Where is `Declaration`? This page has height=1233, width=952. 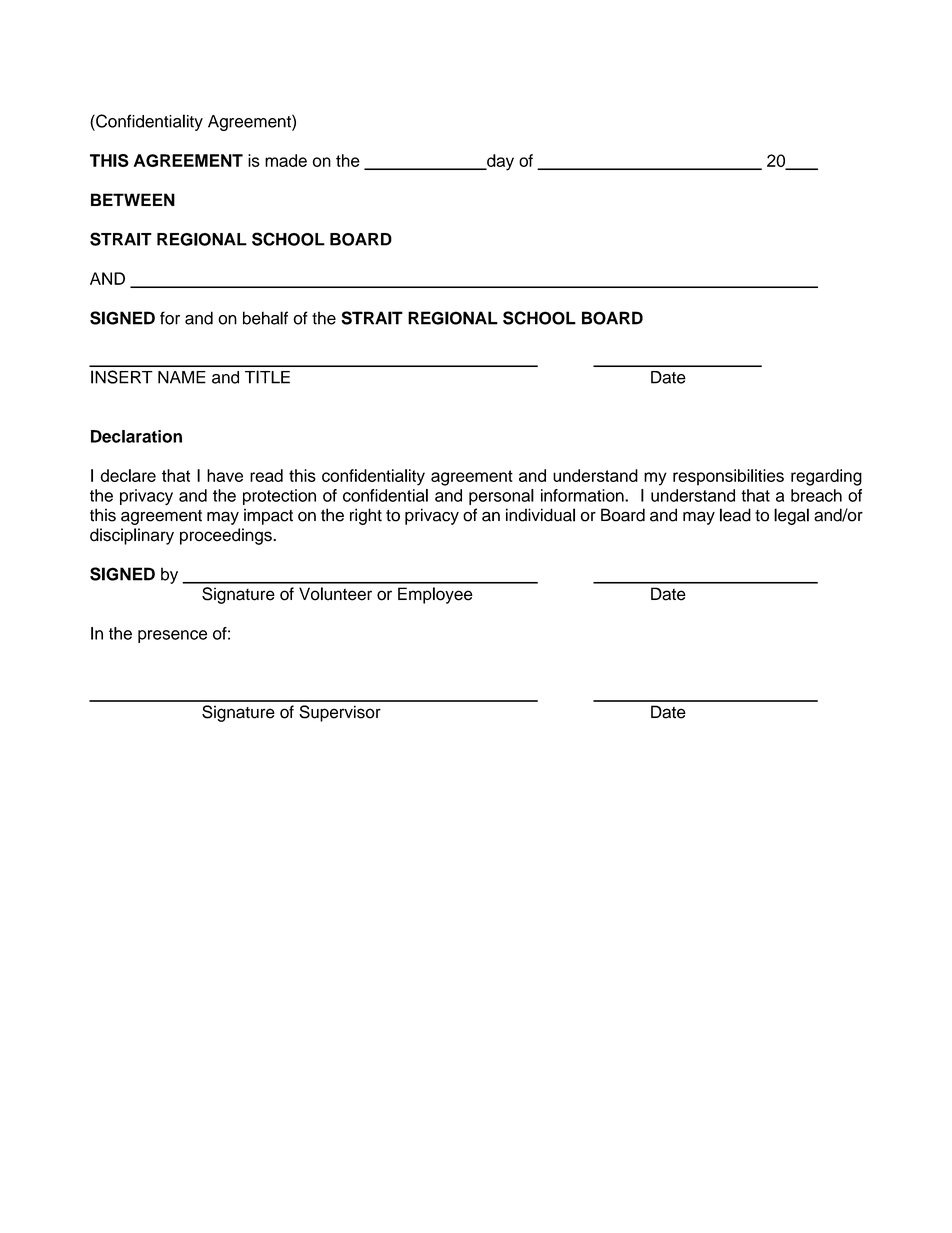 Declaration is located at coordinates (136, 436).
